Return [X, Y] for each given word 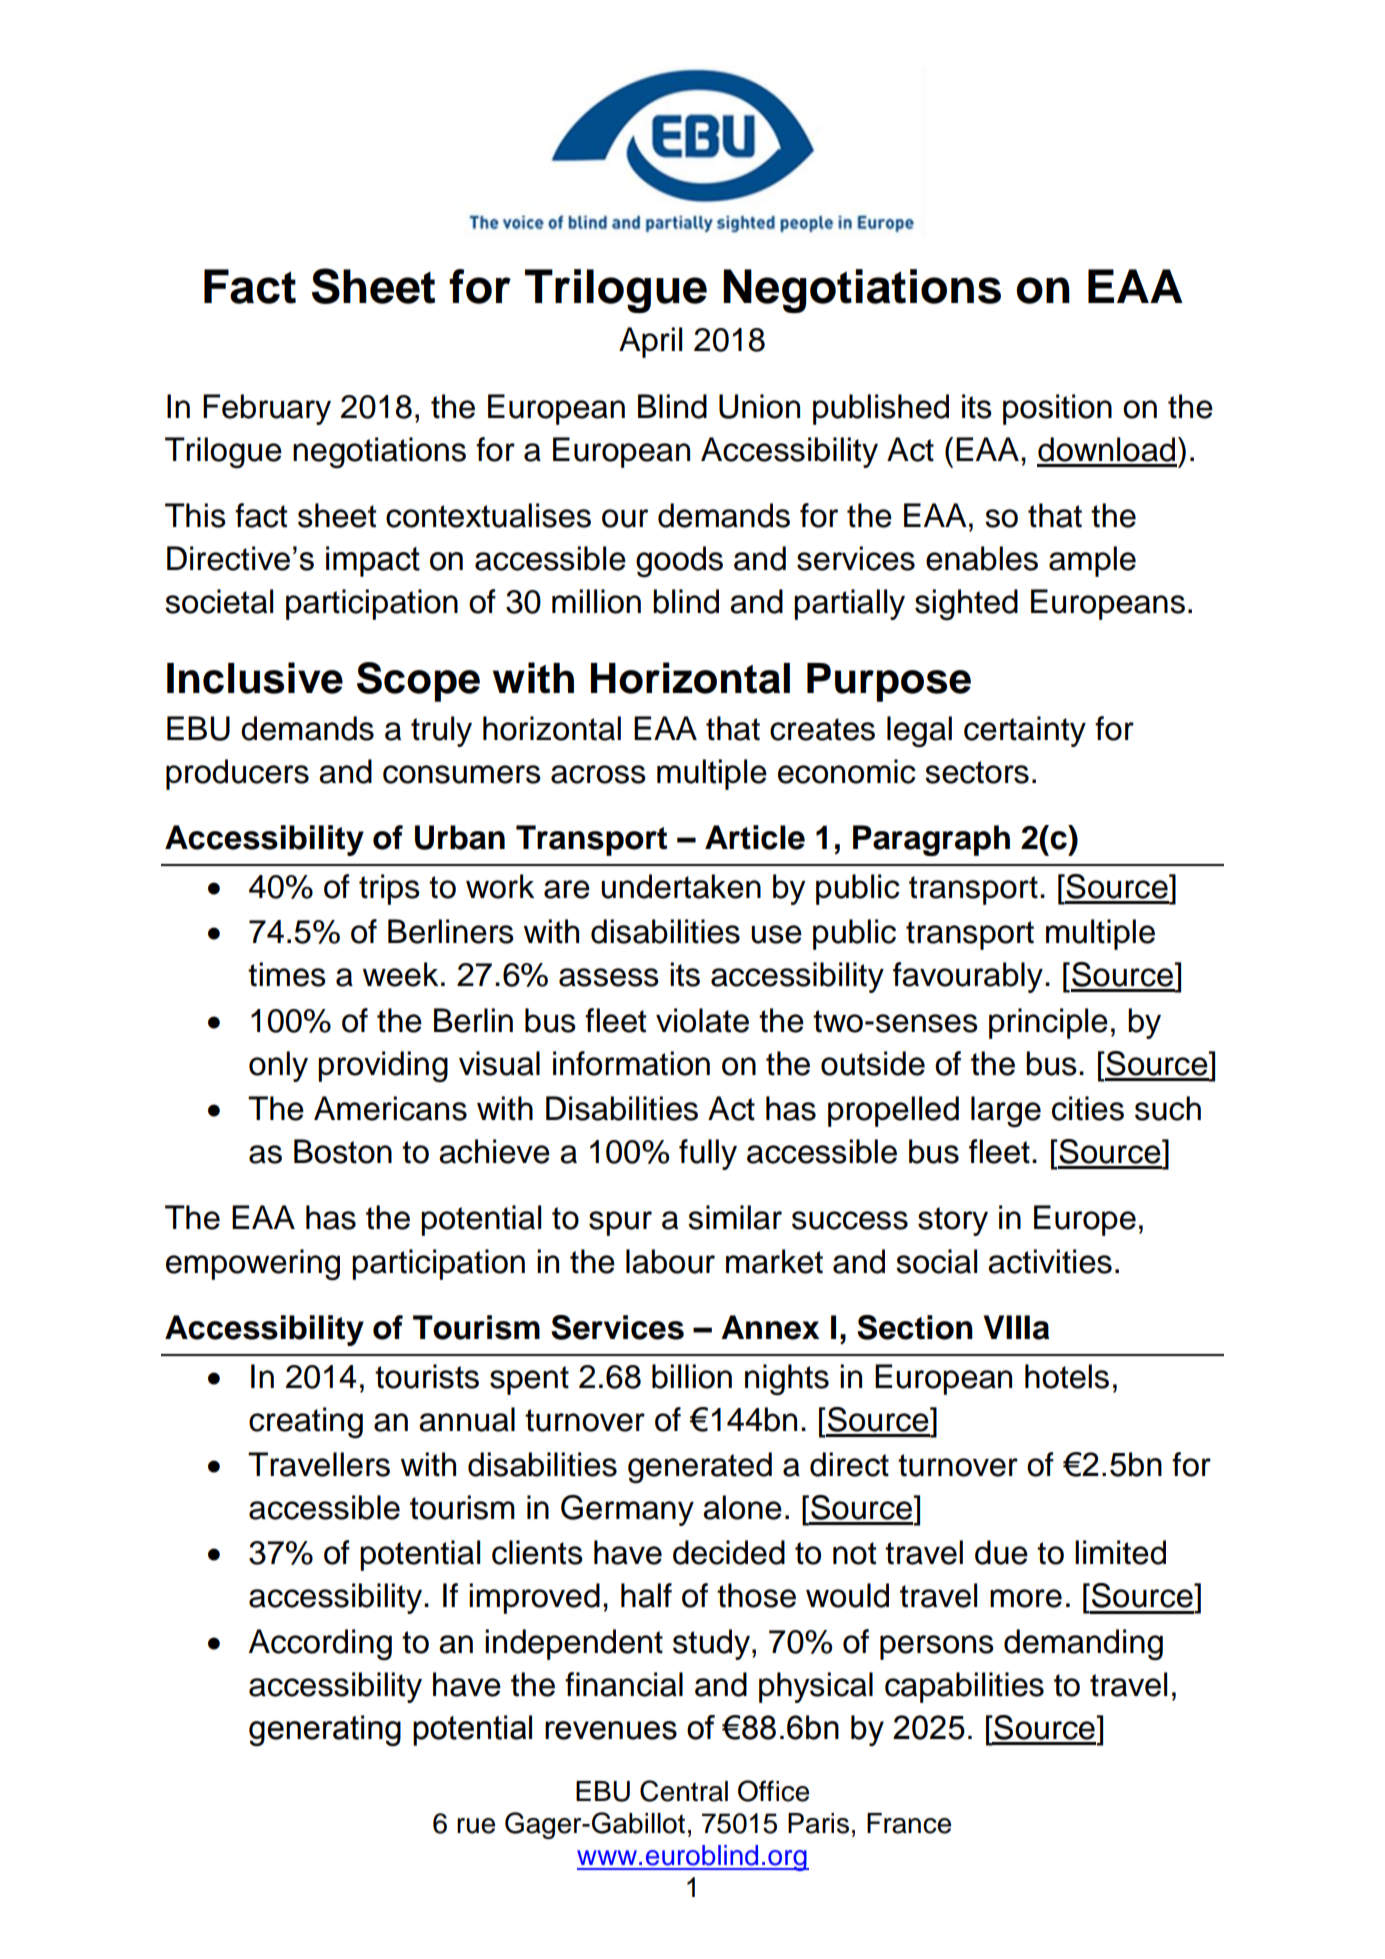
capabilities [964, 1687]
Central [684, 1791]
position [1057, 409]
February [267, 409]
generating [325, 1730]
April [650, 342]
